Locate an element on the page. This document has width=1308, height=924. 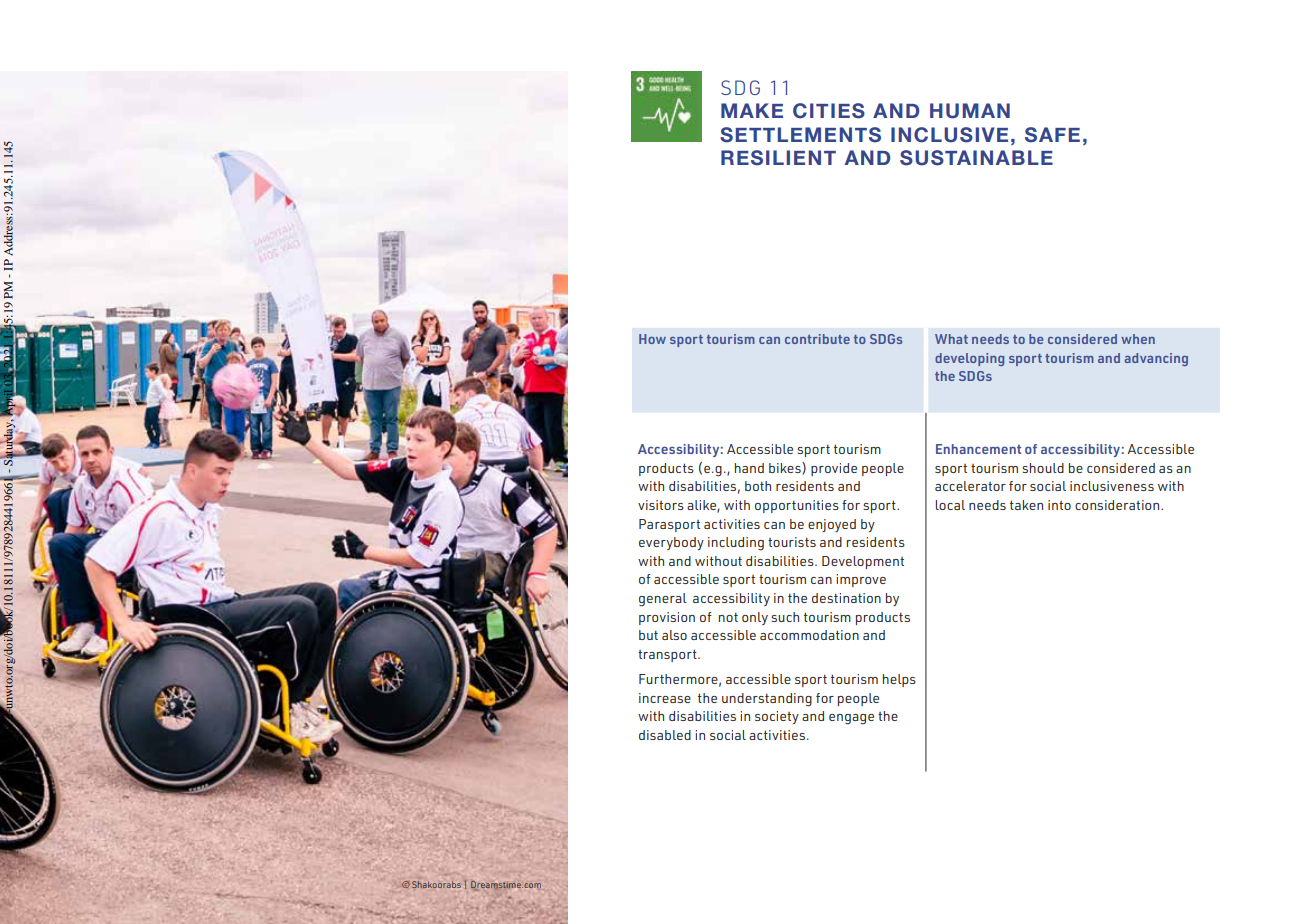
How is located at coordinates (652, 339).
